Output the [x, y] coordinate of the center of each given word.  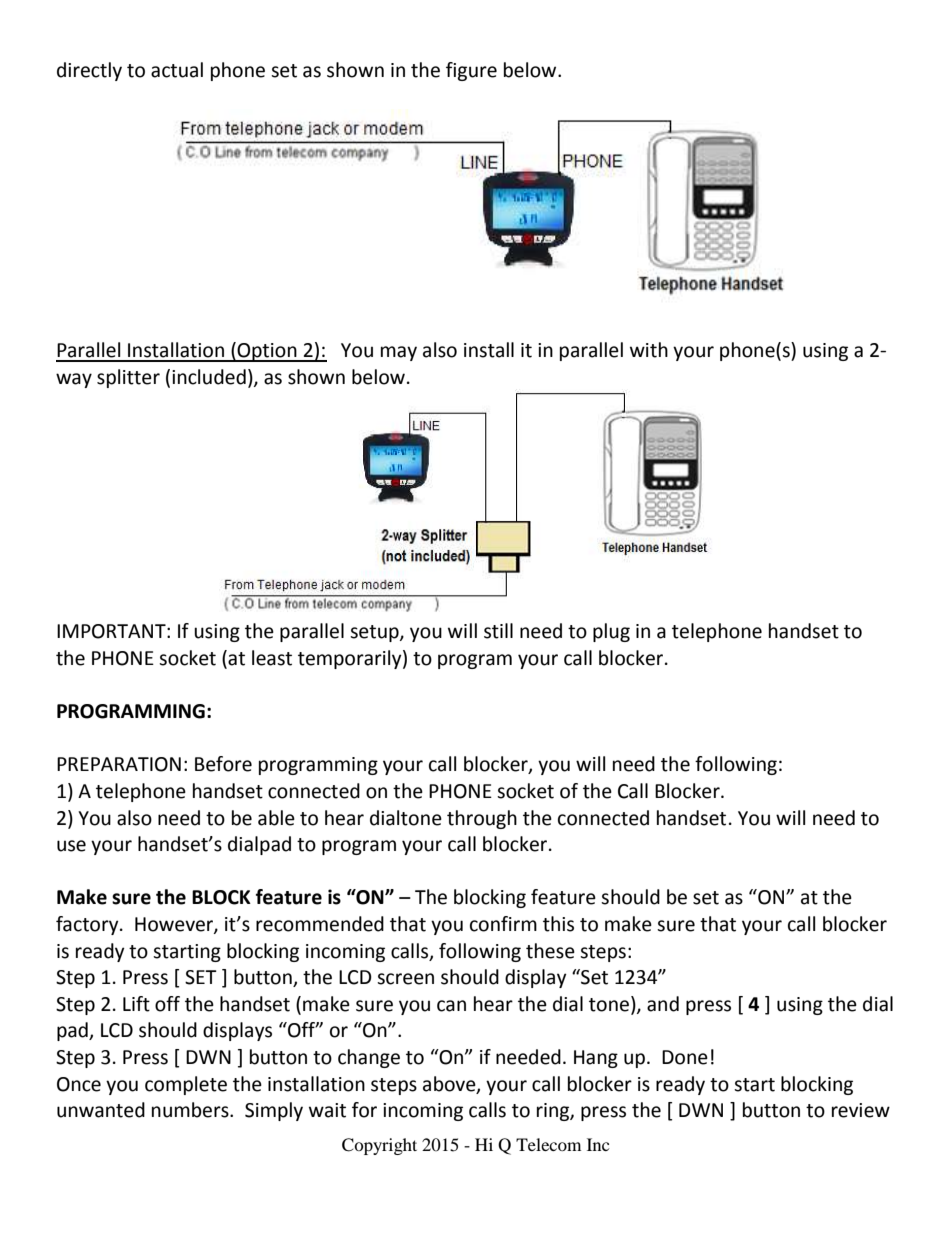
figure [471, 71]
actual [177, 70]
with [649, 350]
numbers [191, 1110]
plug [611, 632]
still [498, 631]
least [272, 658]
